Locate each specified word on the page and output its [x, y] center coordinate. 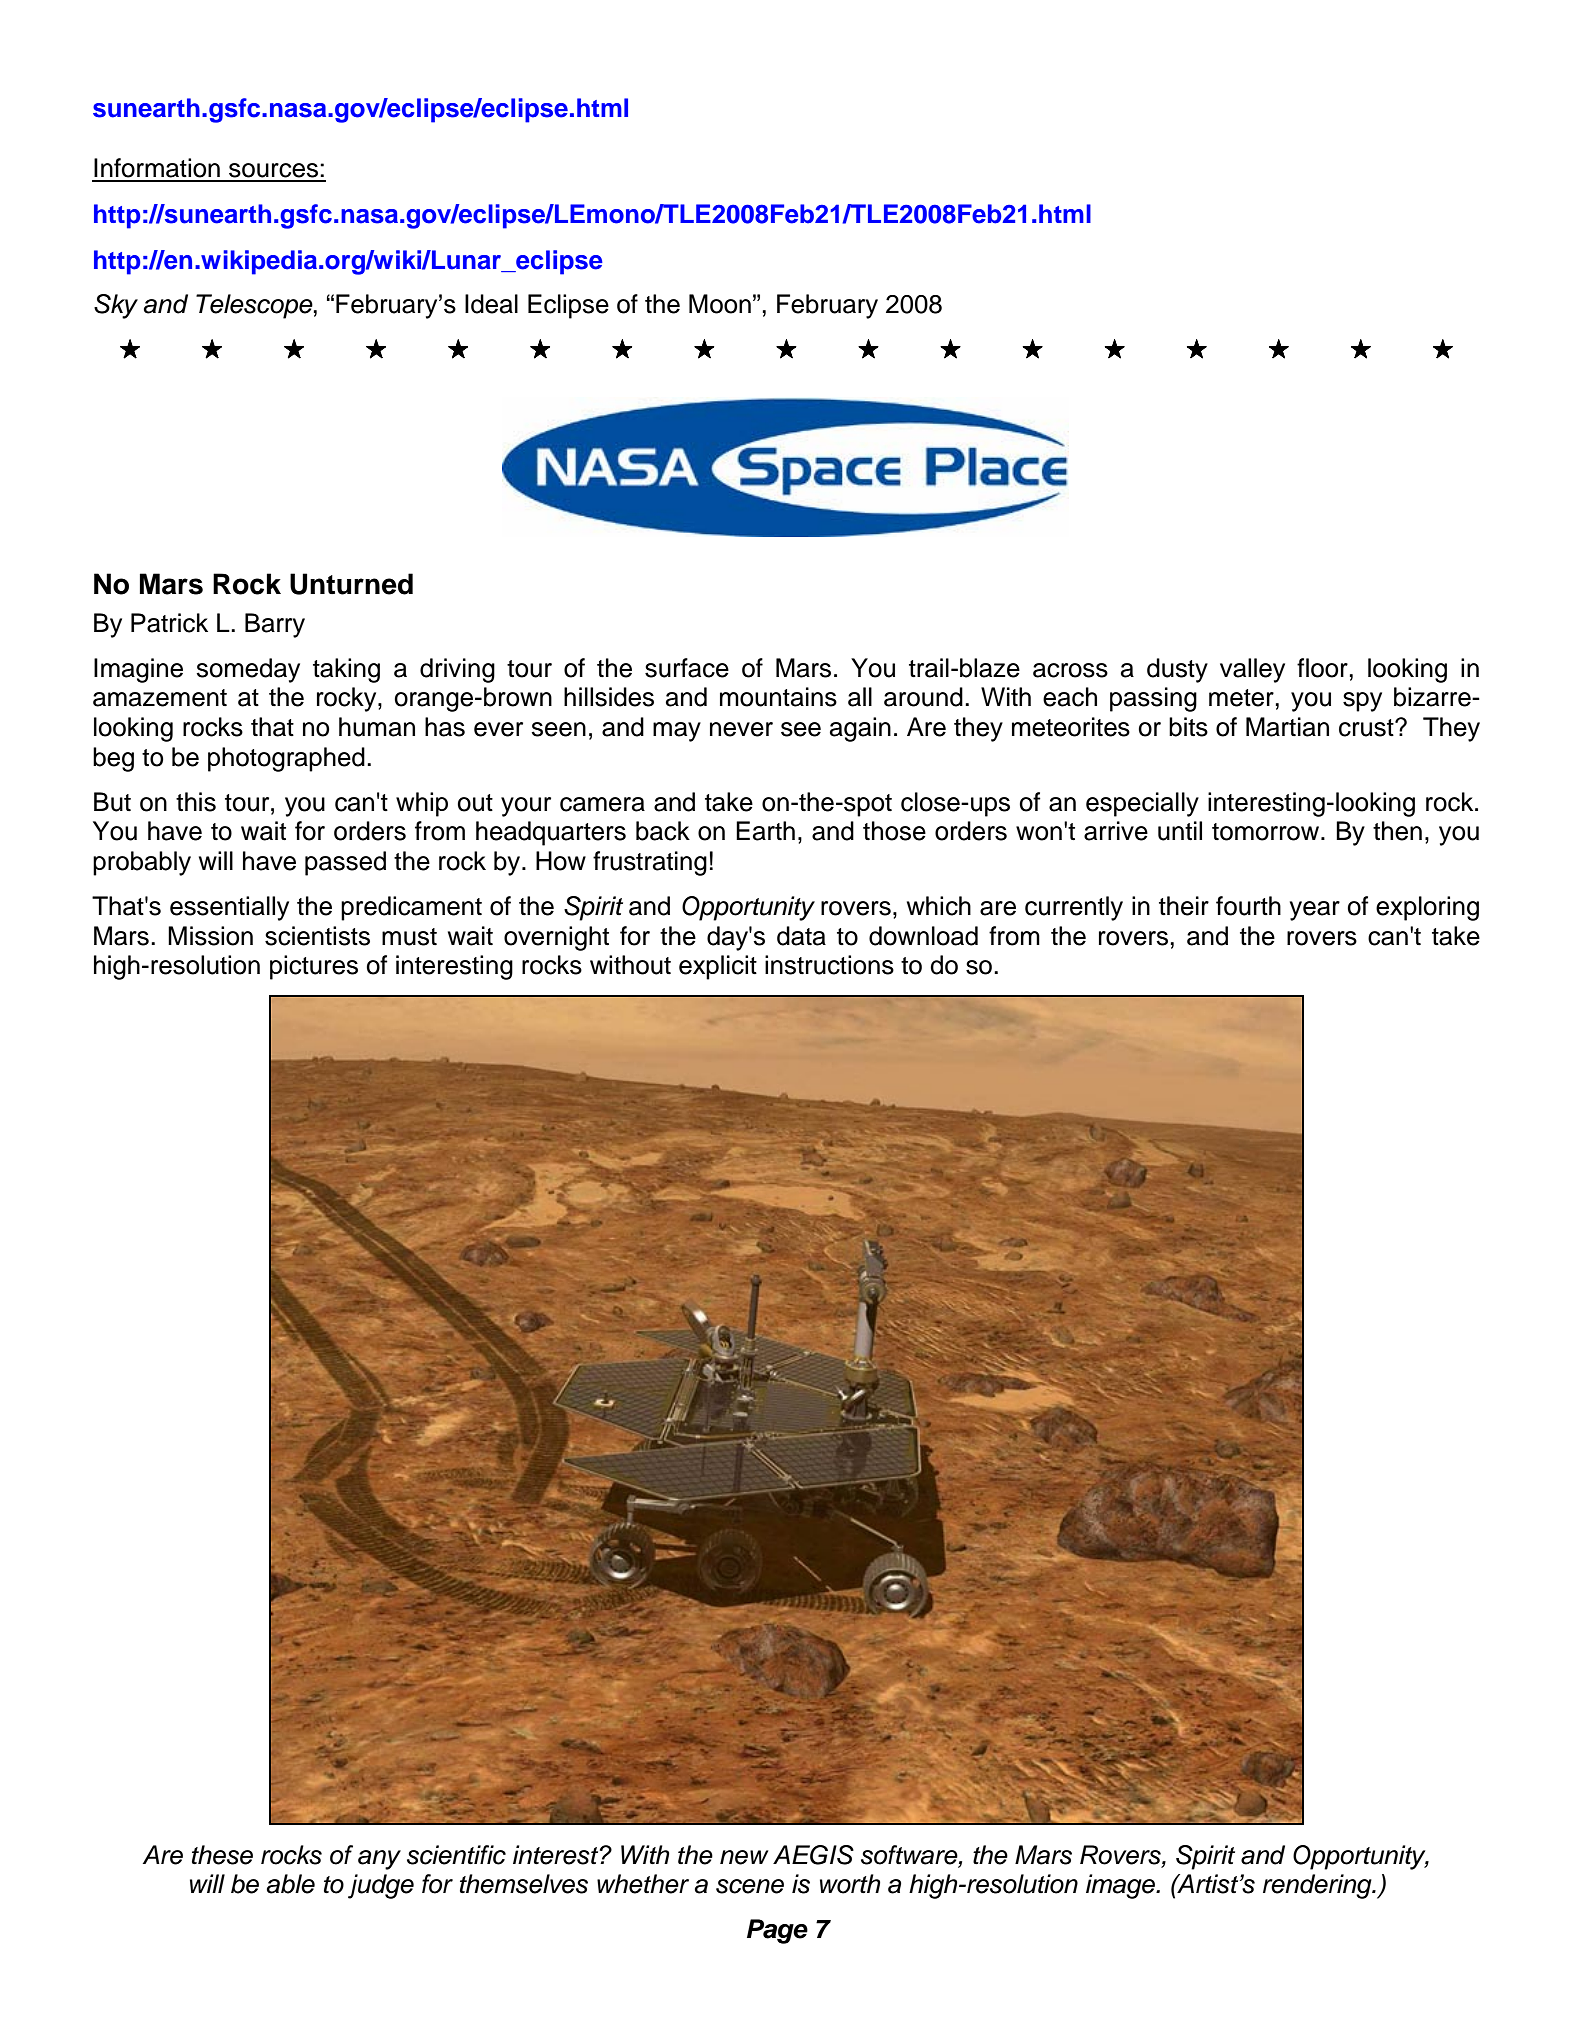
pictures [314, 967]
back [663, 831]
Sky [116, 306]
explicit [718, 967]
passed [345, 863]
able [291, 1884]
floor [1322, 668]
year [1315, 911]
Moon [720, 304]
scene [750, 1886]
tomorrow [1267, 832]
